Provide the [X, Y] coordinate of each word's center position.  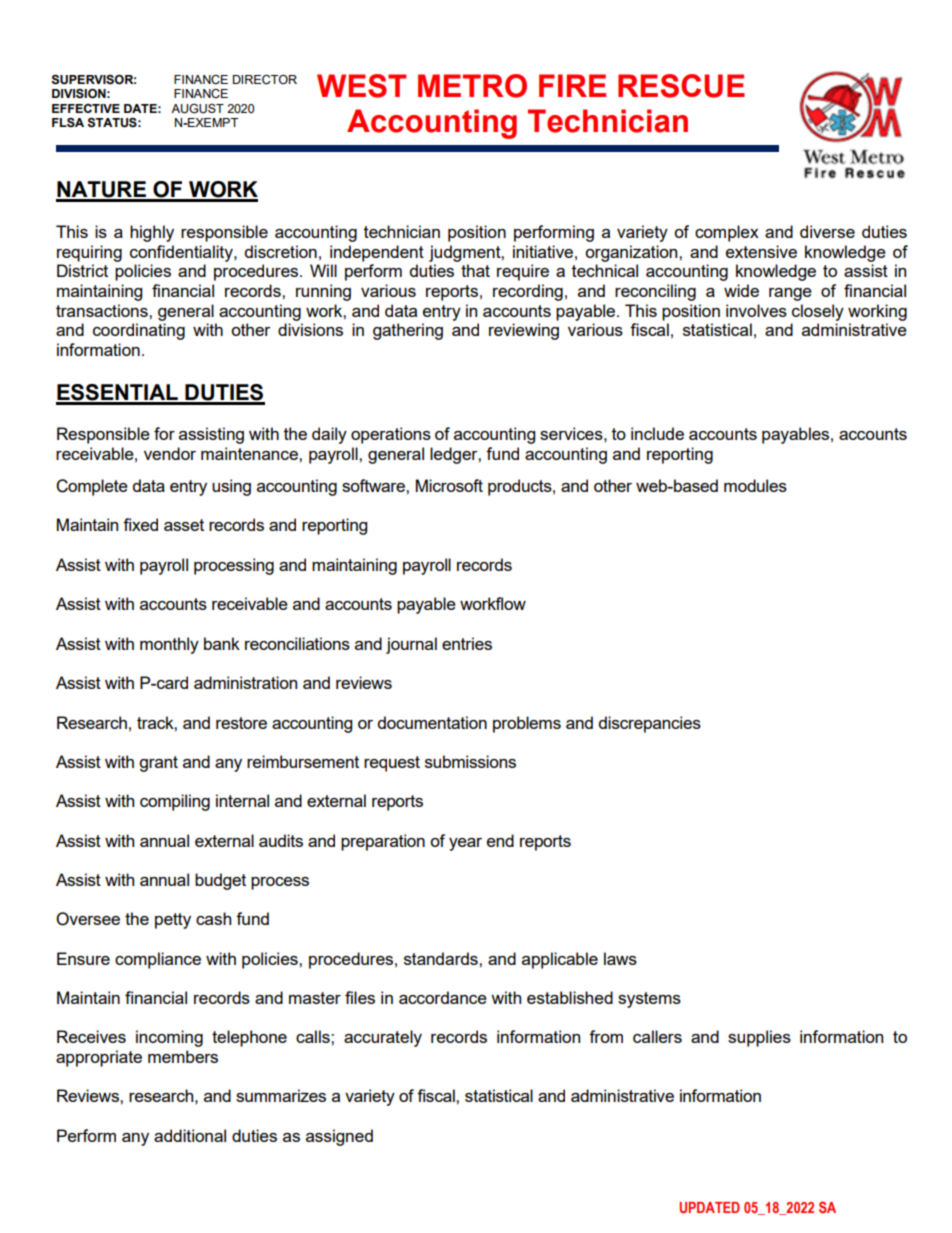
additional [190, 1135]
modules [755, 485]
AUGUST [197, 109]
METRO [472, 86]
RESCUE [681, 86]
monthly [169, 645]
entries [467, 643]
